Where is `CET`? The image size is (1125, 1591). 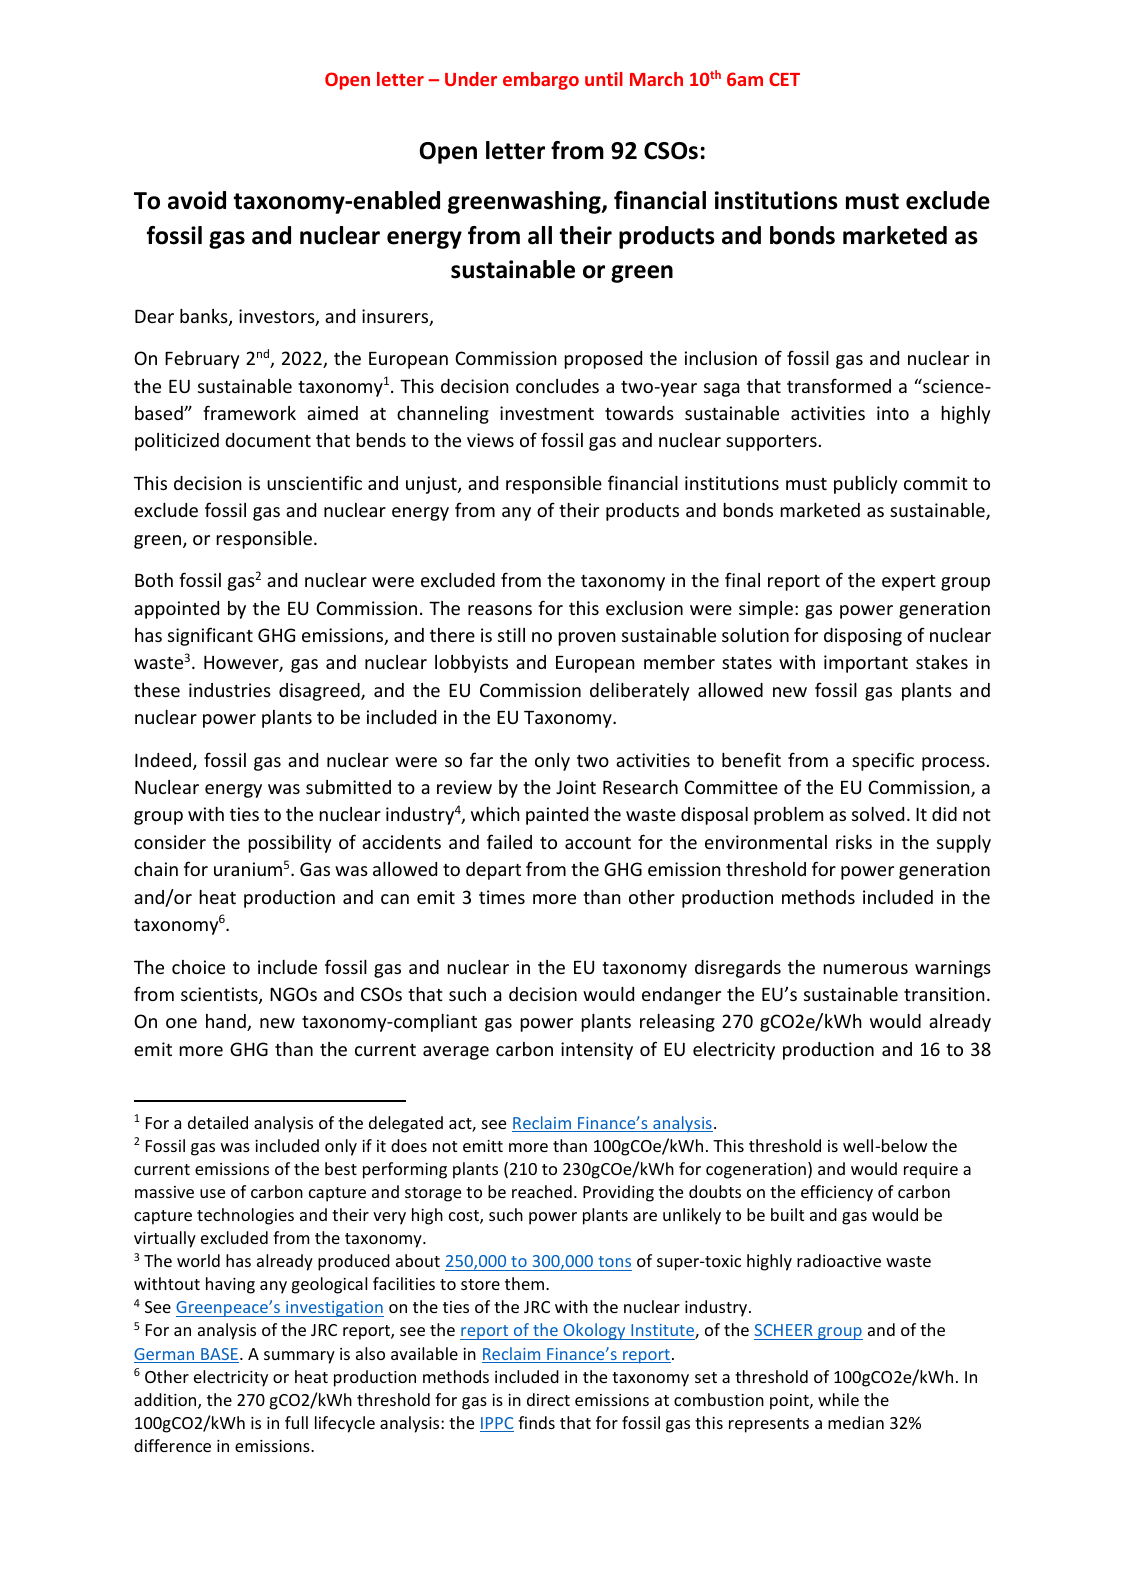
CET is located at coordinates (784, 79).
